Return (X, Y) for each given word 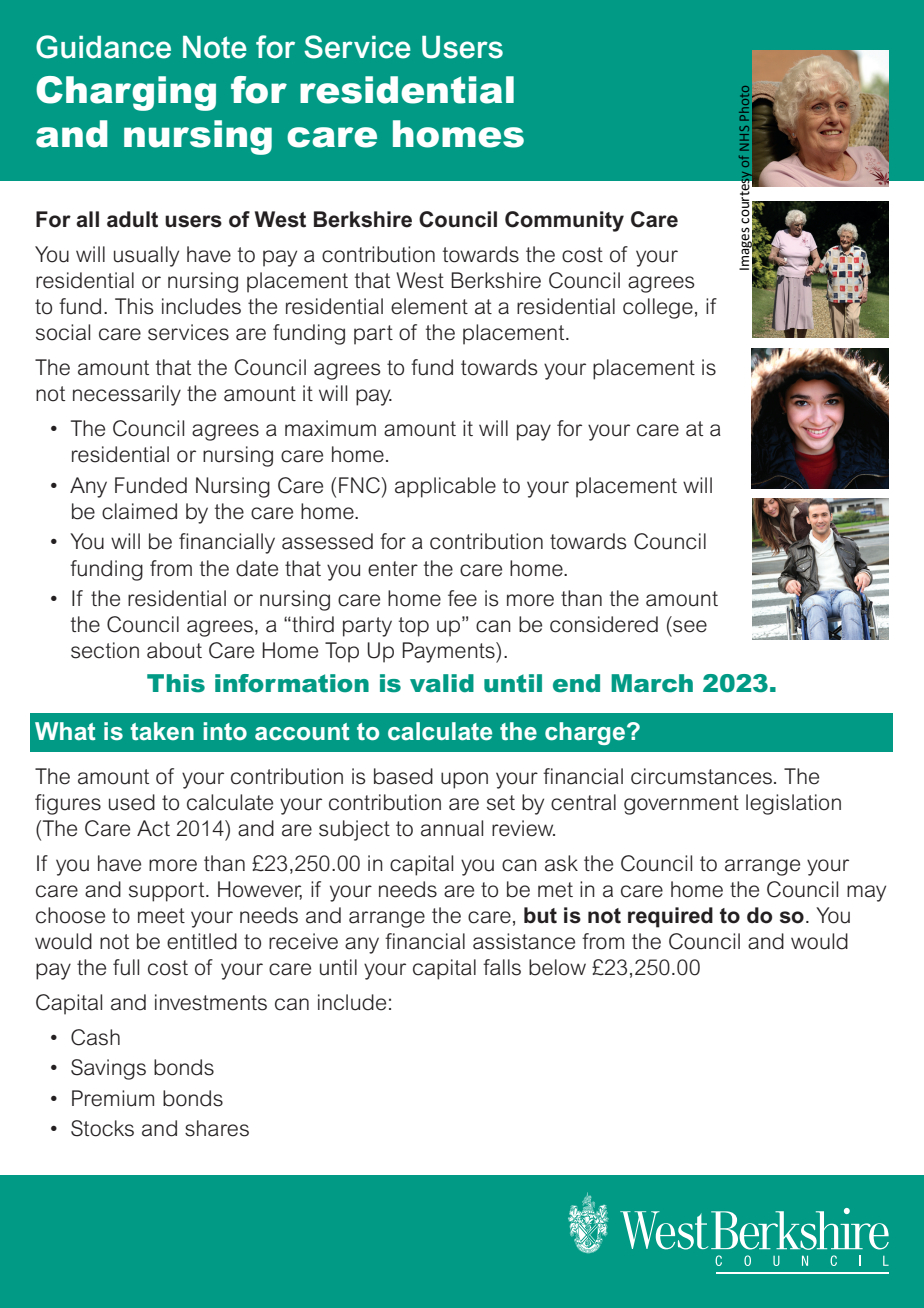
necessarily (127, 395)
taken (162, 731)
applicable (445, 487)
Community (564, 221)
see (690, 626)
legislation (793, 804)
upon (464, 780)
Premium (113, 1098)
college (658, 308)
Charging (126, 93)
